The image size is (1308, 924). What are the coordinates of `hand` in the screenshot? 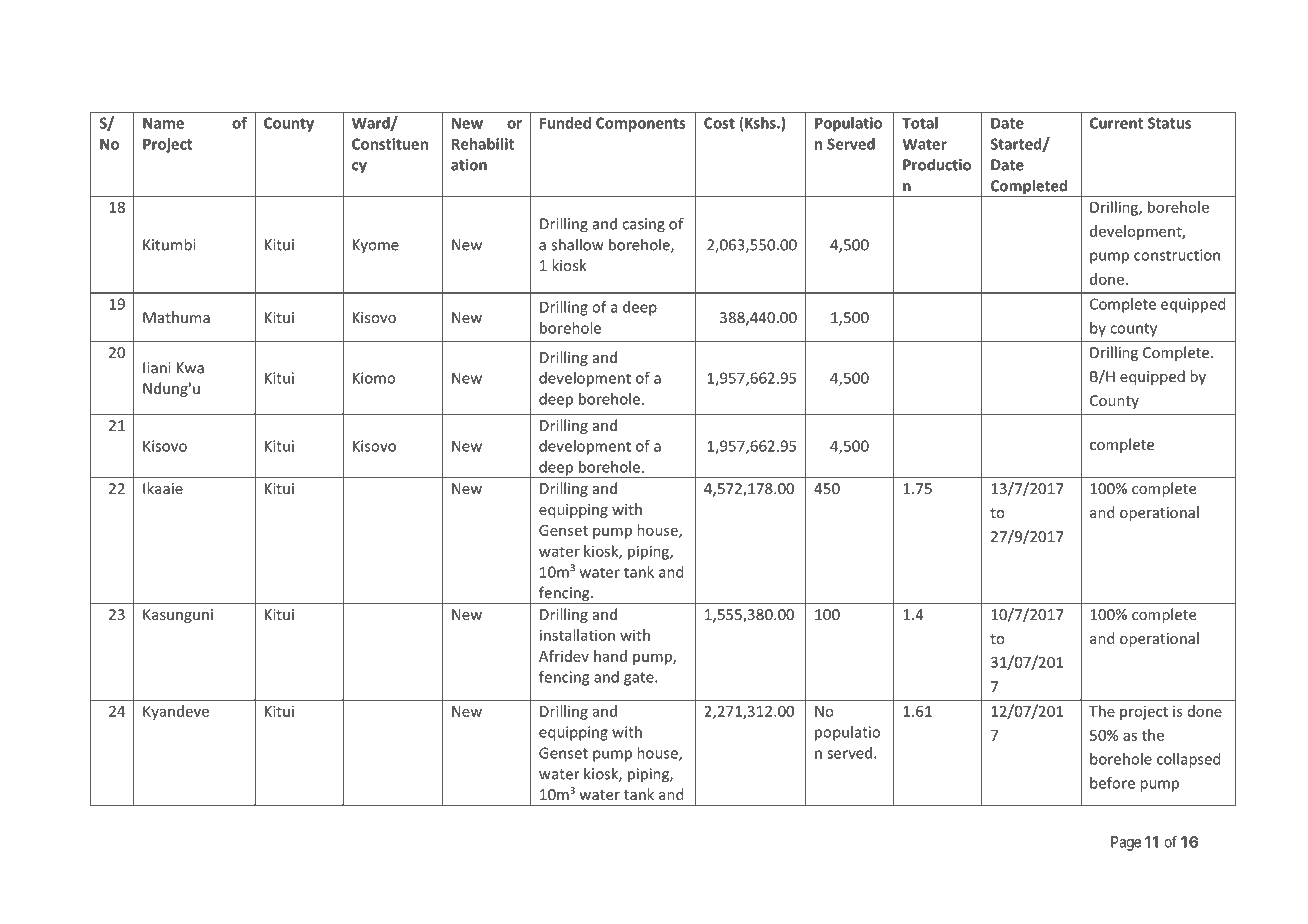 It's located at (610, 656).
